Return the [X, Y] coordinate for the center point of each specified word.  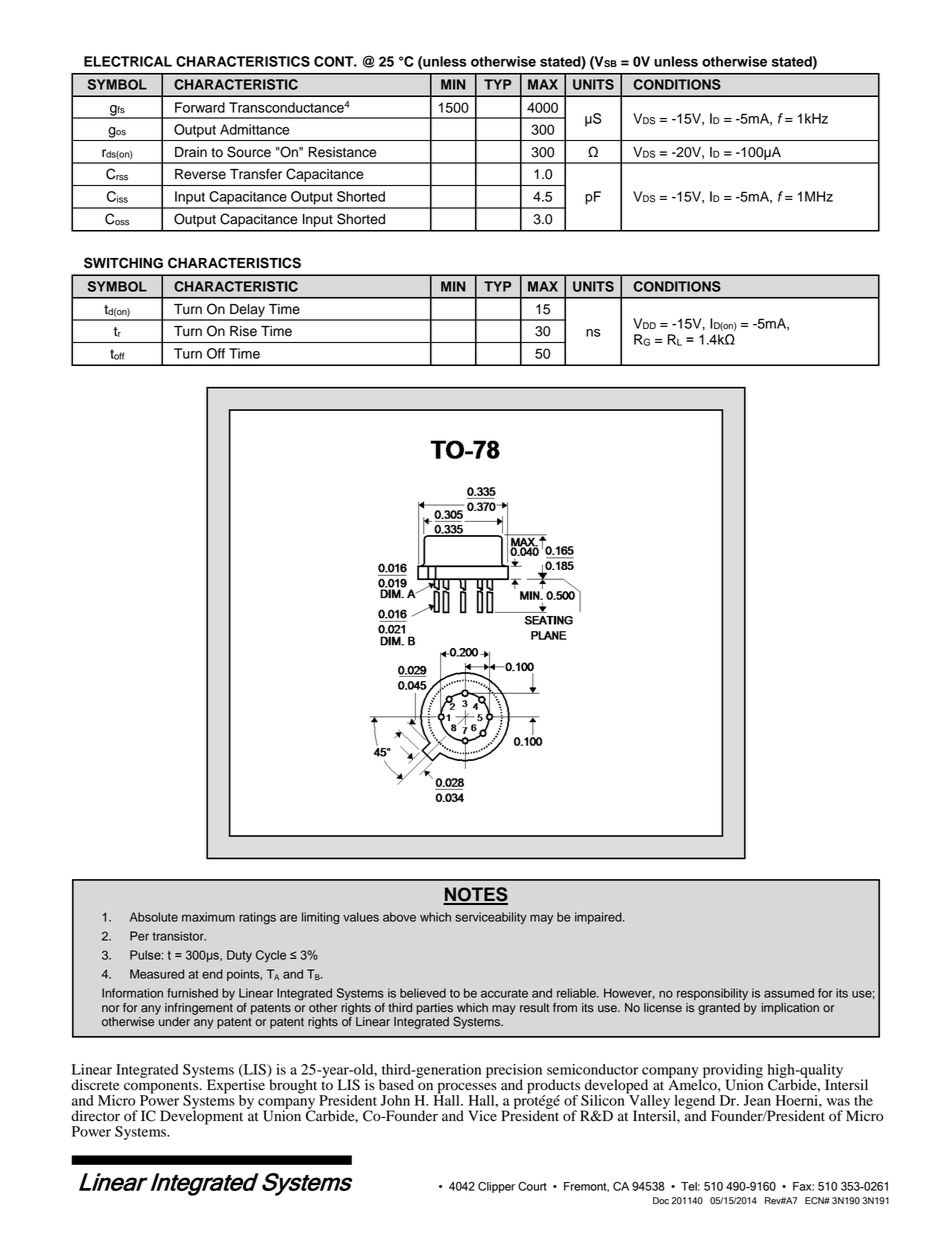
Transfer [256, 174]
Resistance [343, 152]
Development [201, 1116]
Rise [243, 331]
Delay [247, 312]
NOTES [475, 895]
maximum [208, 917]
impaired [599, 918]
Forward [200, 107]
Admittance [255, 129]
